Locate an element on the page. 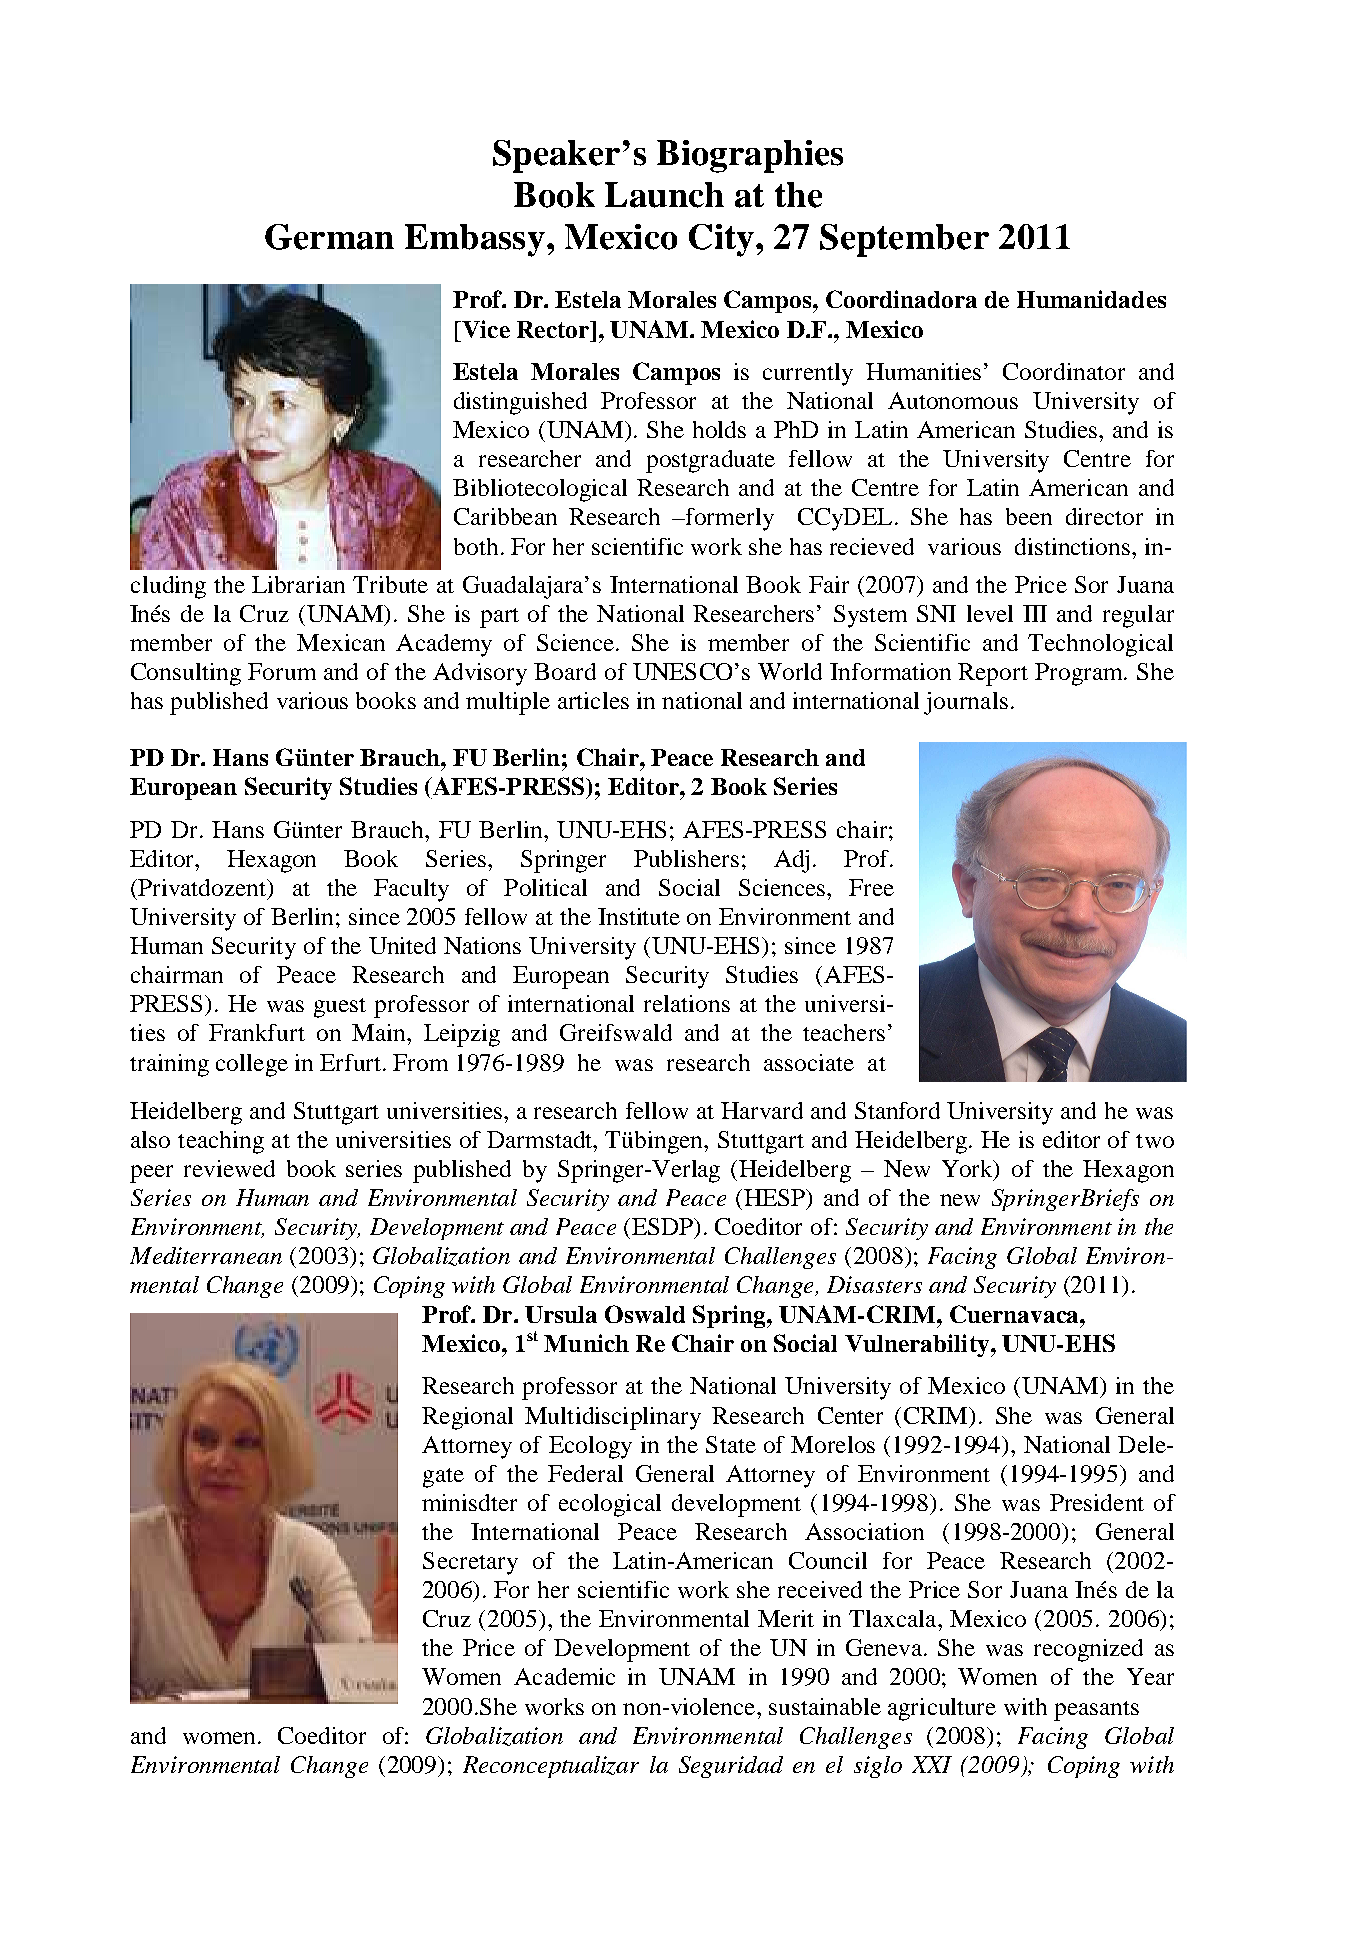  September is located at coordinates (904, 240).
